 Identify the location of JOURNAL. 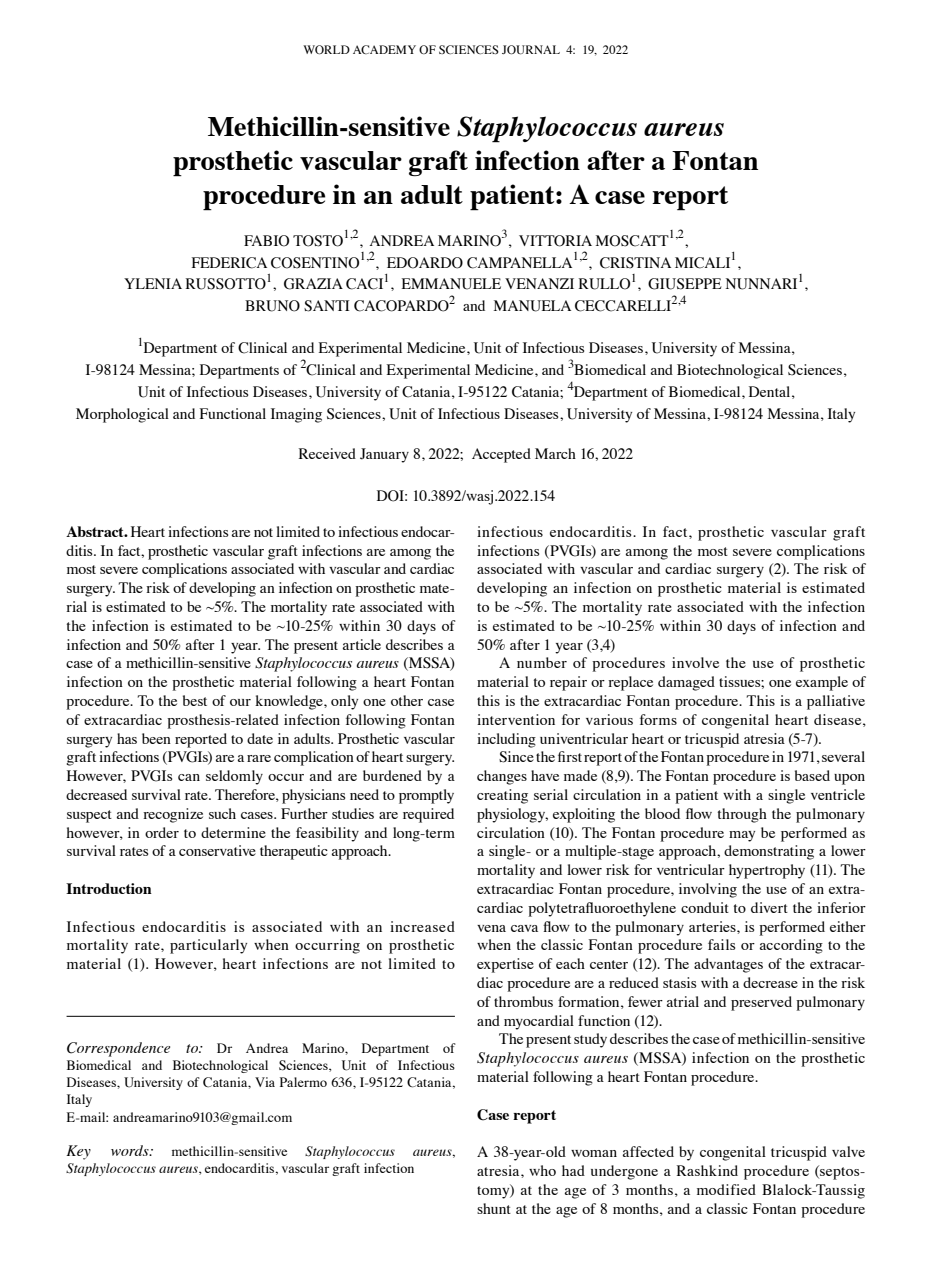
(531, 50).
